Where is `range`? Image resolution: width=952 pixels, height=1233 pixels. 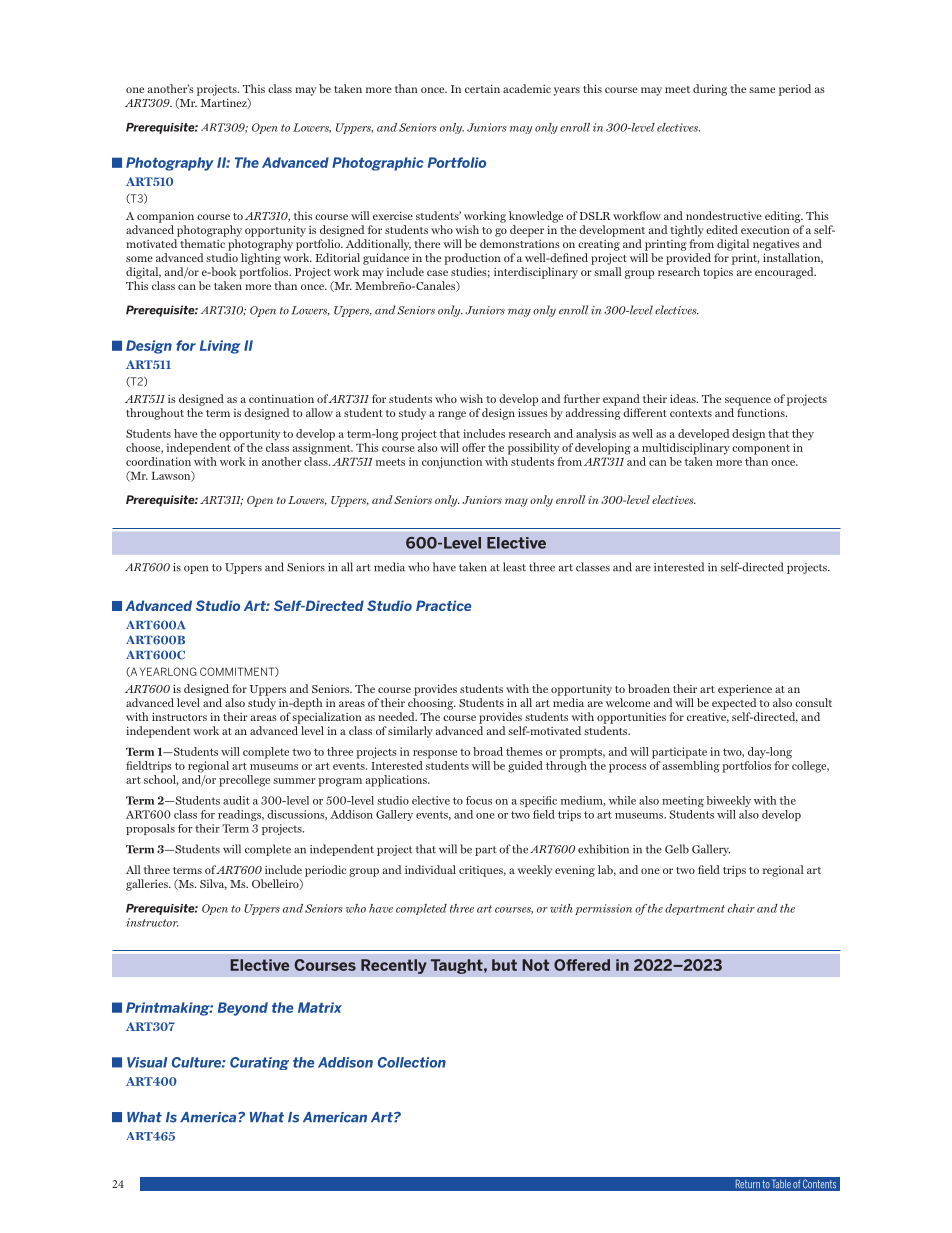
range is located at coordinates (452, 415).
